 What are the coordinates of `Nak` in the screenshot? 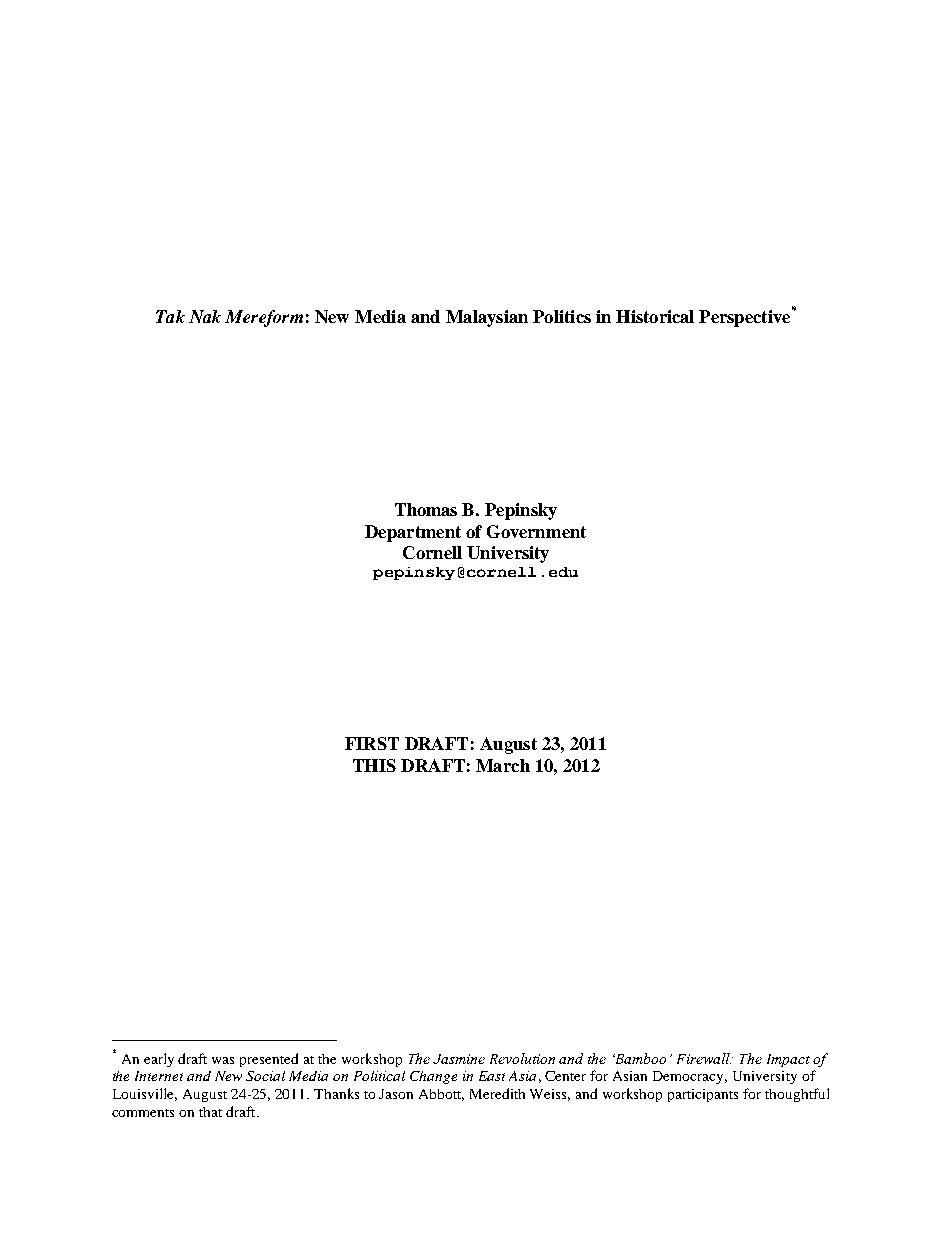 It's located at (205, 316).
